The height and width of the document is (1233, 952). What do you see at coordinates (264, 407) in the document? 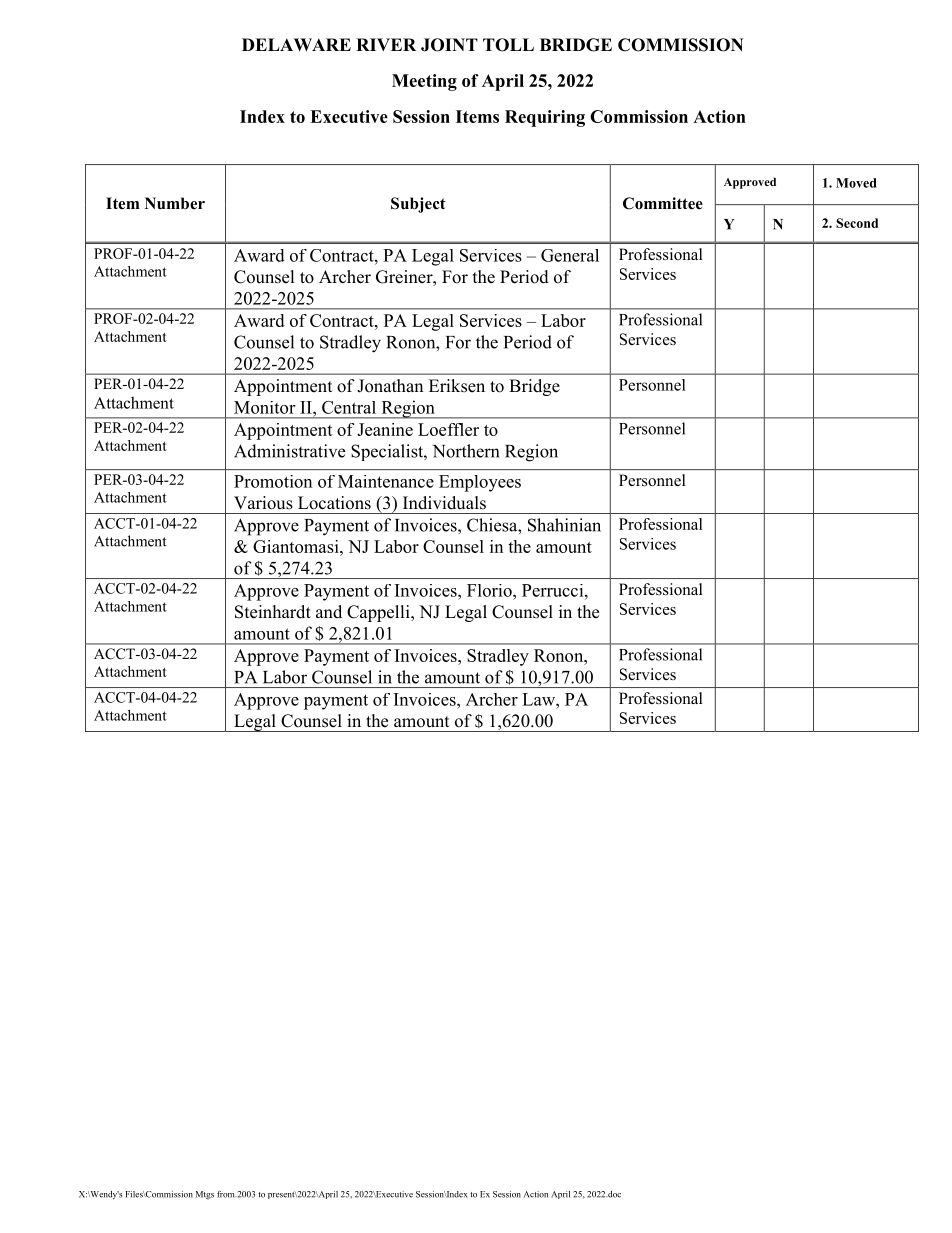
I see `Monitor` at bounding box center [264, 407].
